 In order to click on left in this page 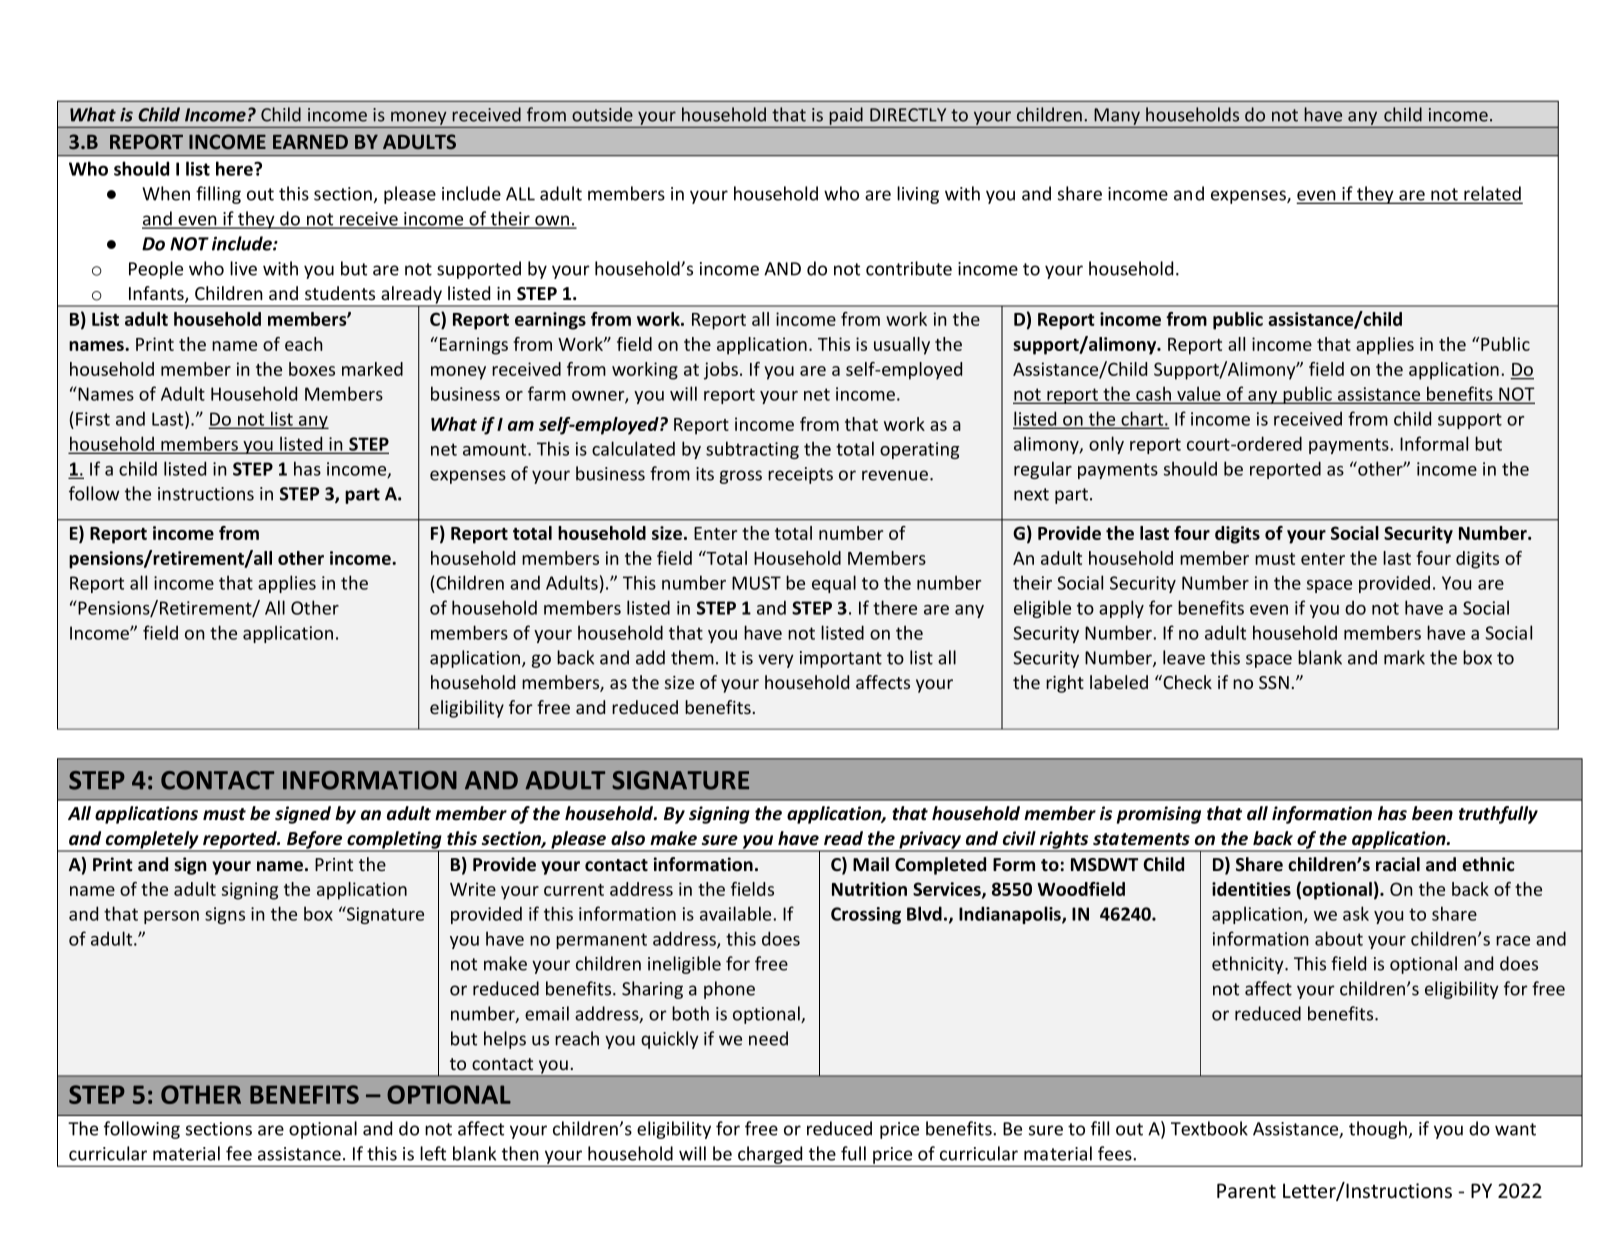, I will do `click(433, 1153)`.
